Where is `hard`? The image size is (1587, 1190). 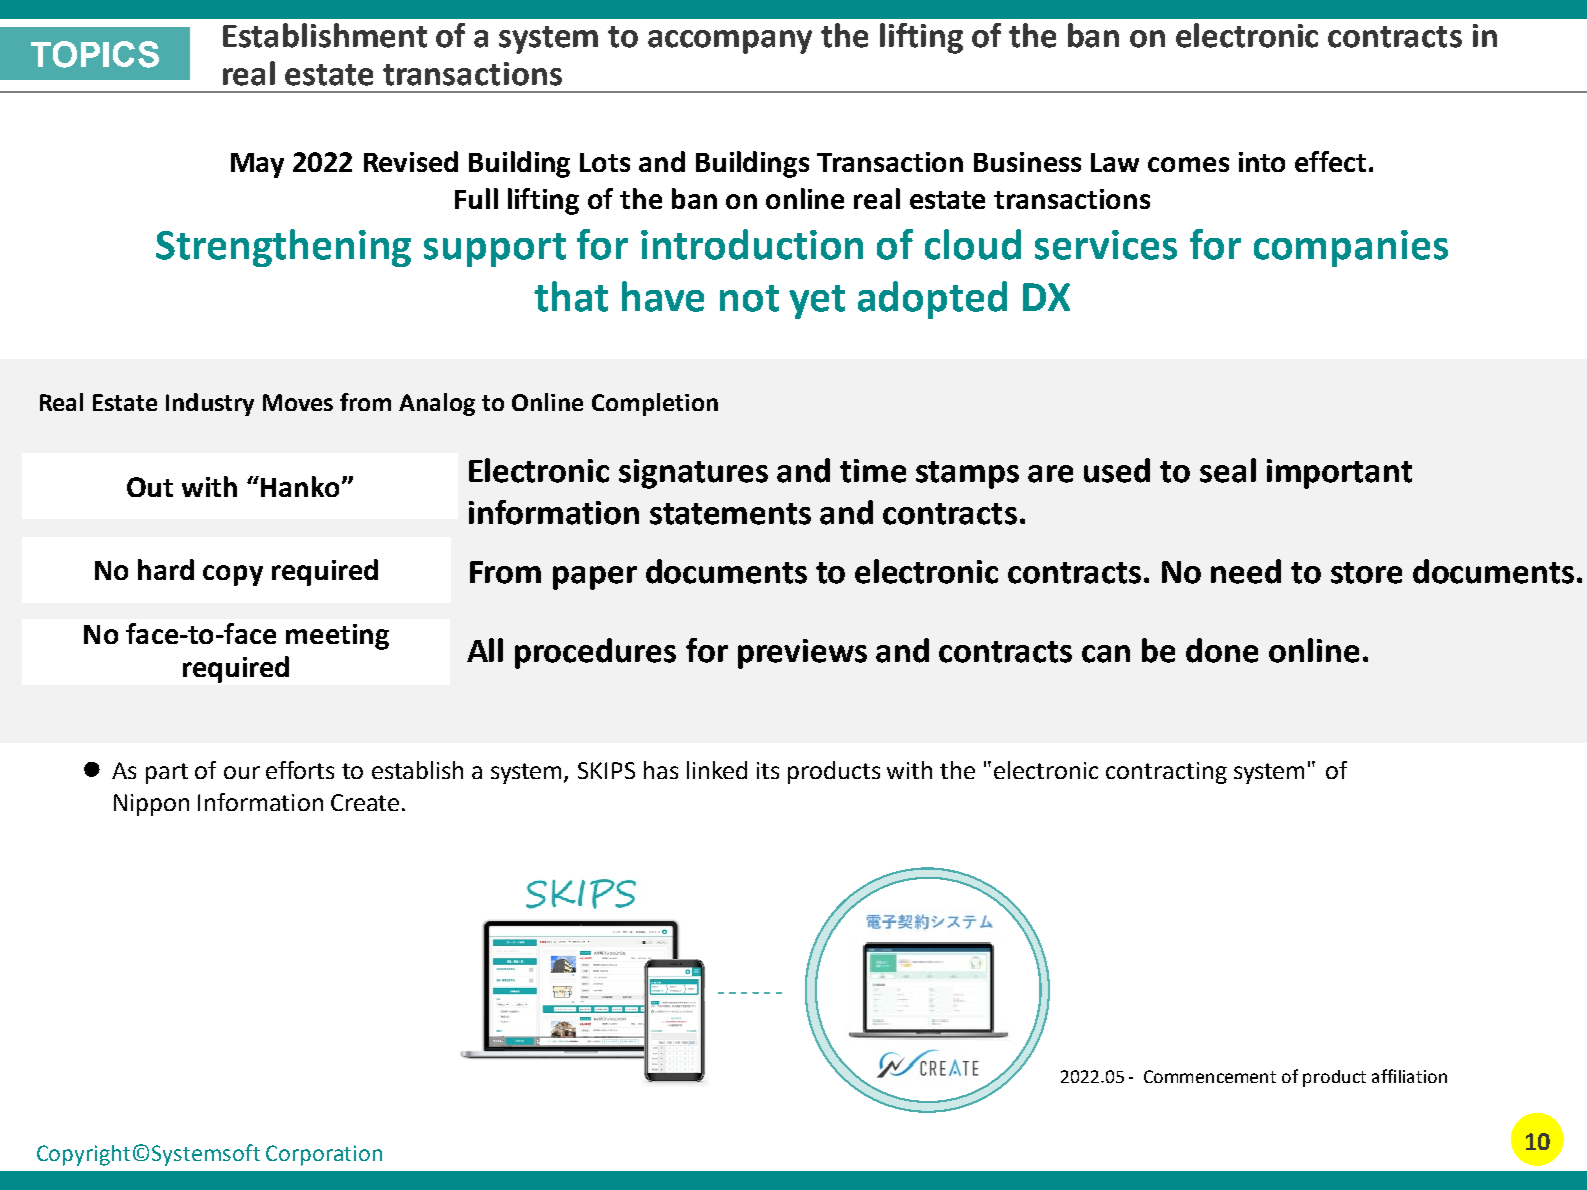 hard is located at coordinates (166, 569).
